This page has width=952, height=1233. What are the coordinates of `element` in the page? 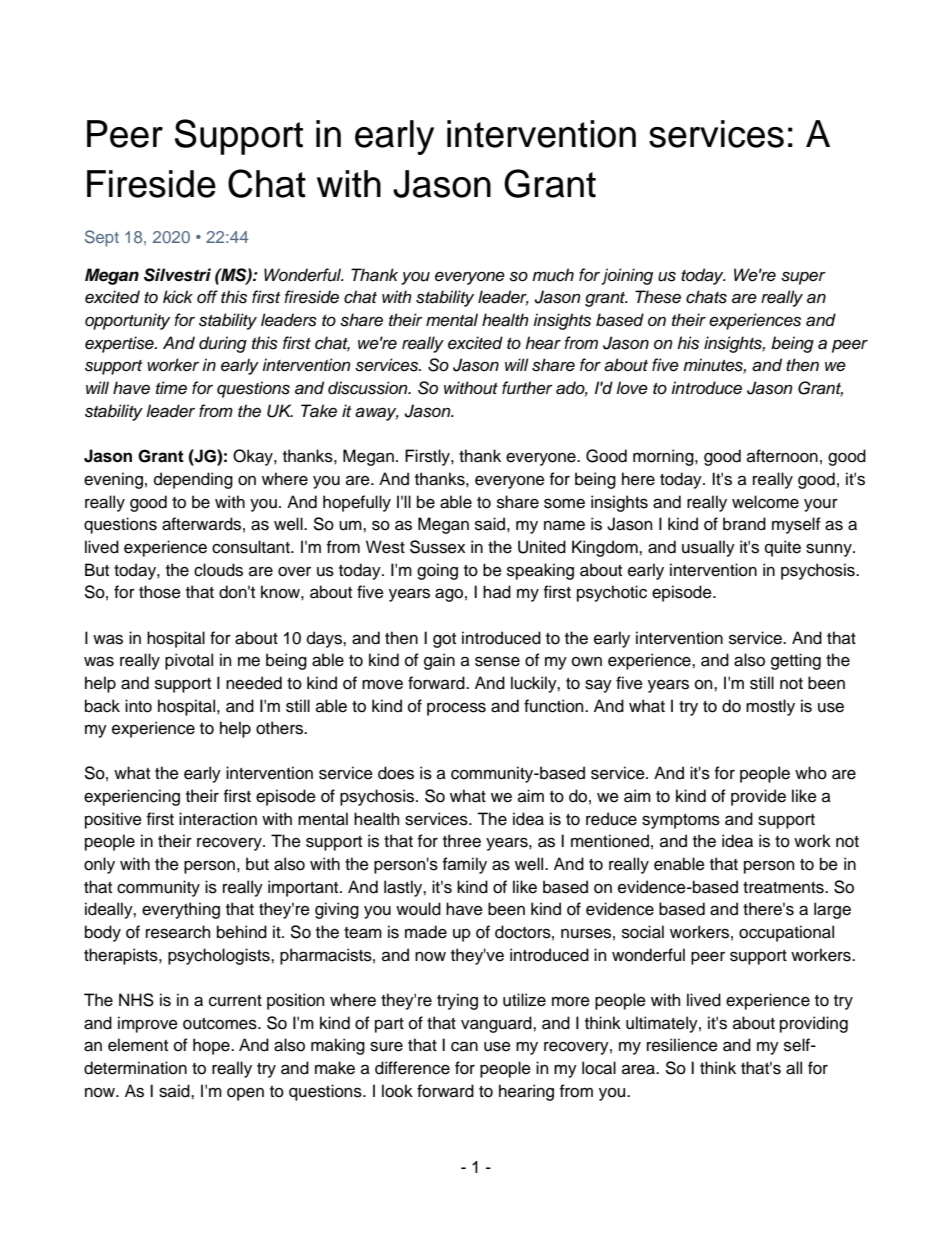 It's located at (138, 1045).
